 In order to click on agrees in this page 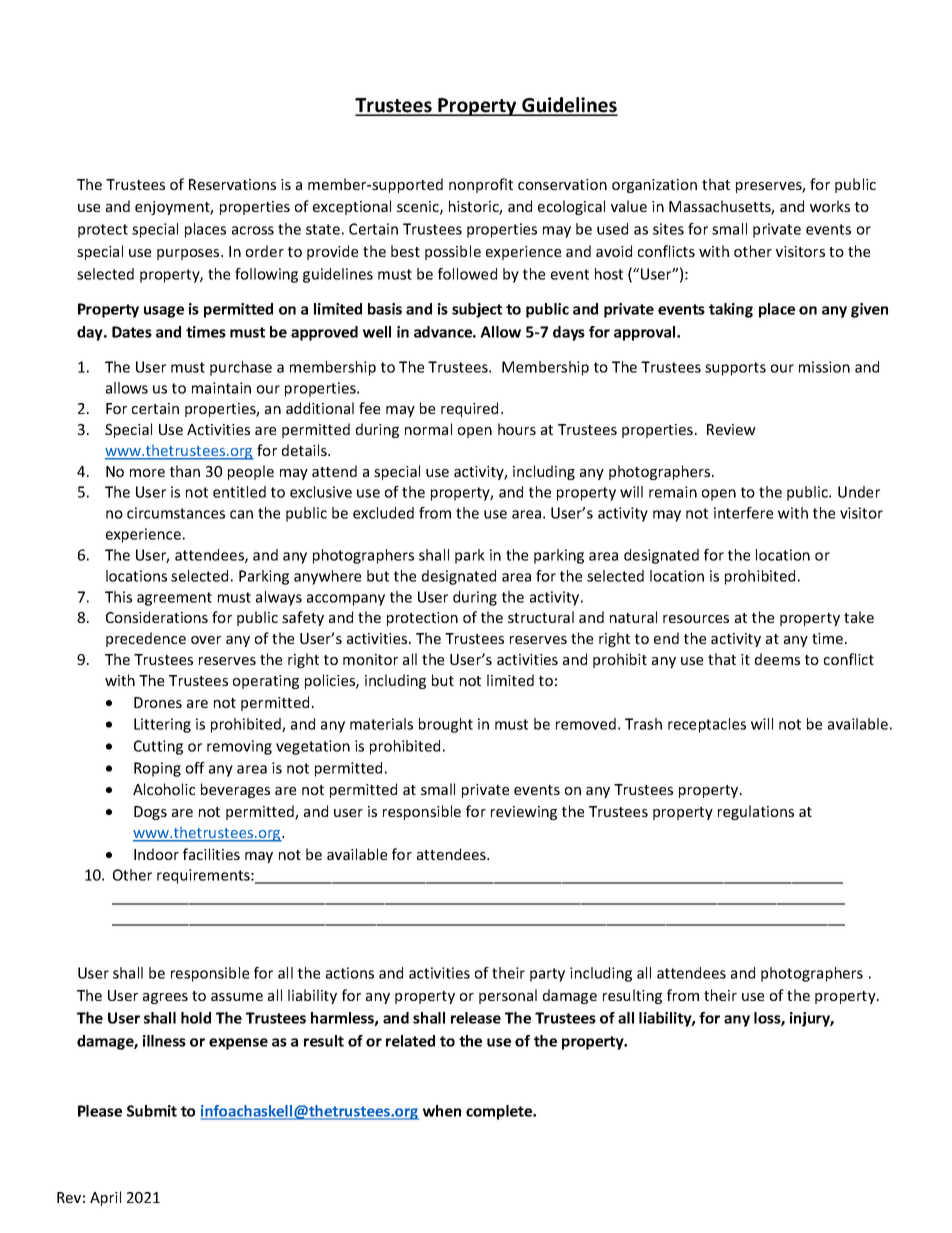, I will do `click(165, 998)`.
